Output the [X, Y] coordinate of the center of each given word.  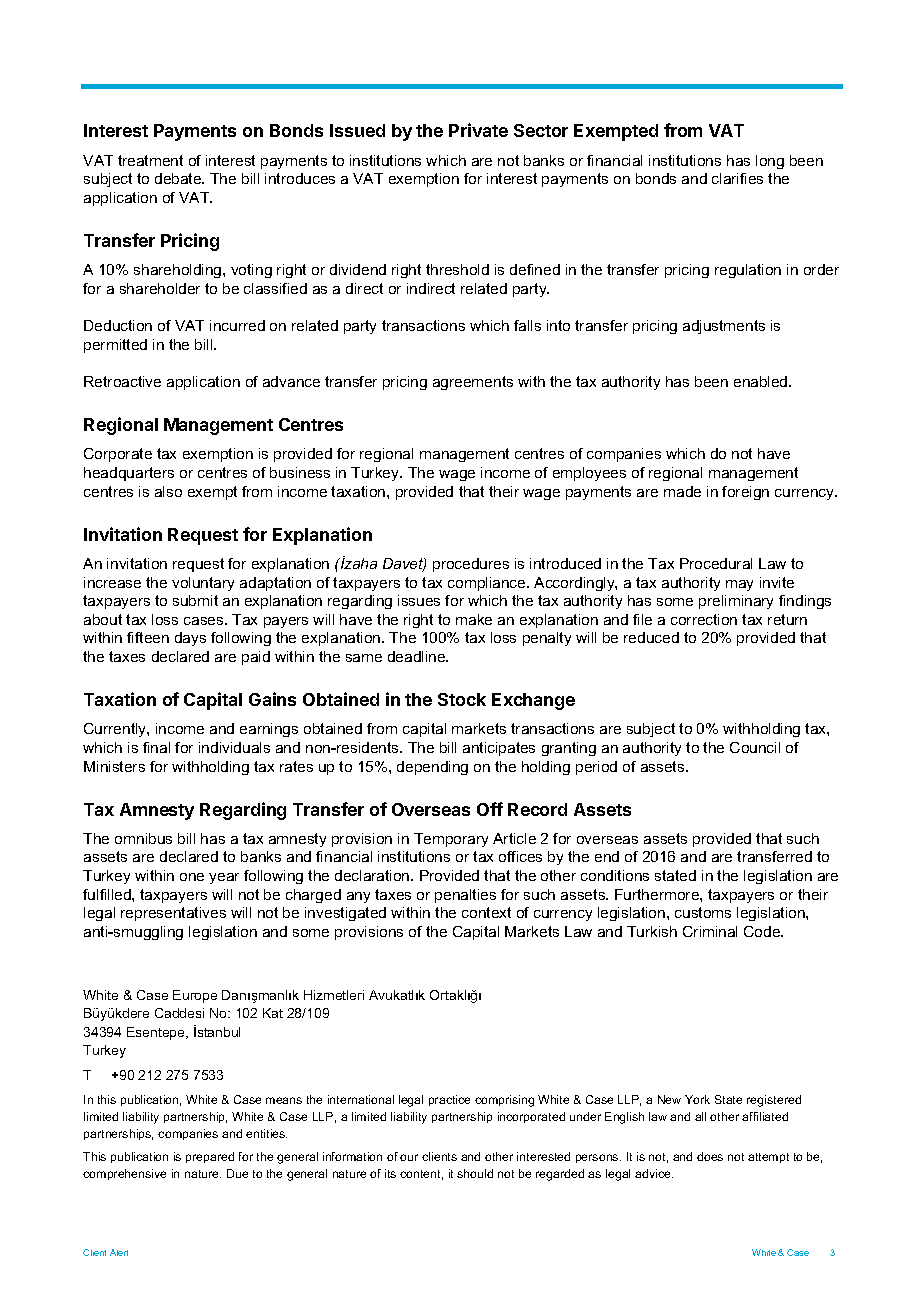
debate [179, 178]
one [192, 877]
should [475, 1173]
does [710, 1156]
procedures [471, 565]
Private [478, 130]
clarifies [737, 178]
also [168, 491]
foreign [745, 493]
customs [703, 912]
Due [237, 1173]
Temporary [451, 840]
